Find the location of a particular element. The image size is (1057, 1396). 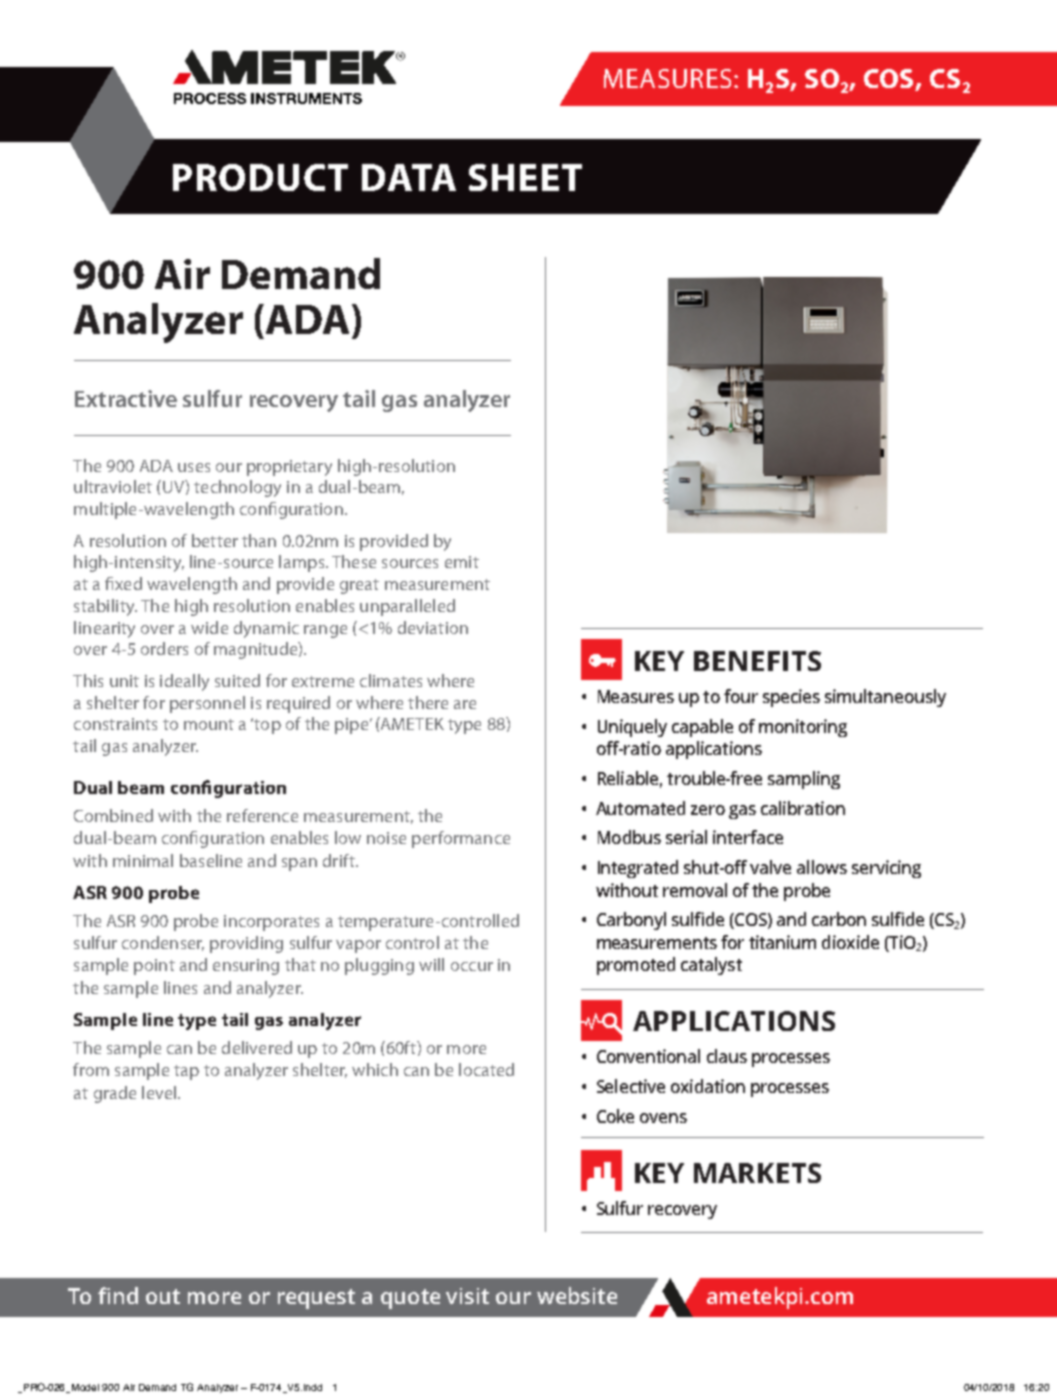

visit is located at coordinates (467, 1296).
